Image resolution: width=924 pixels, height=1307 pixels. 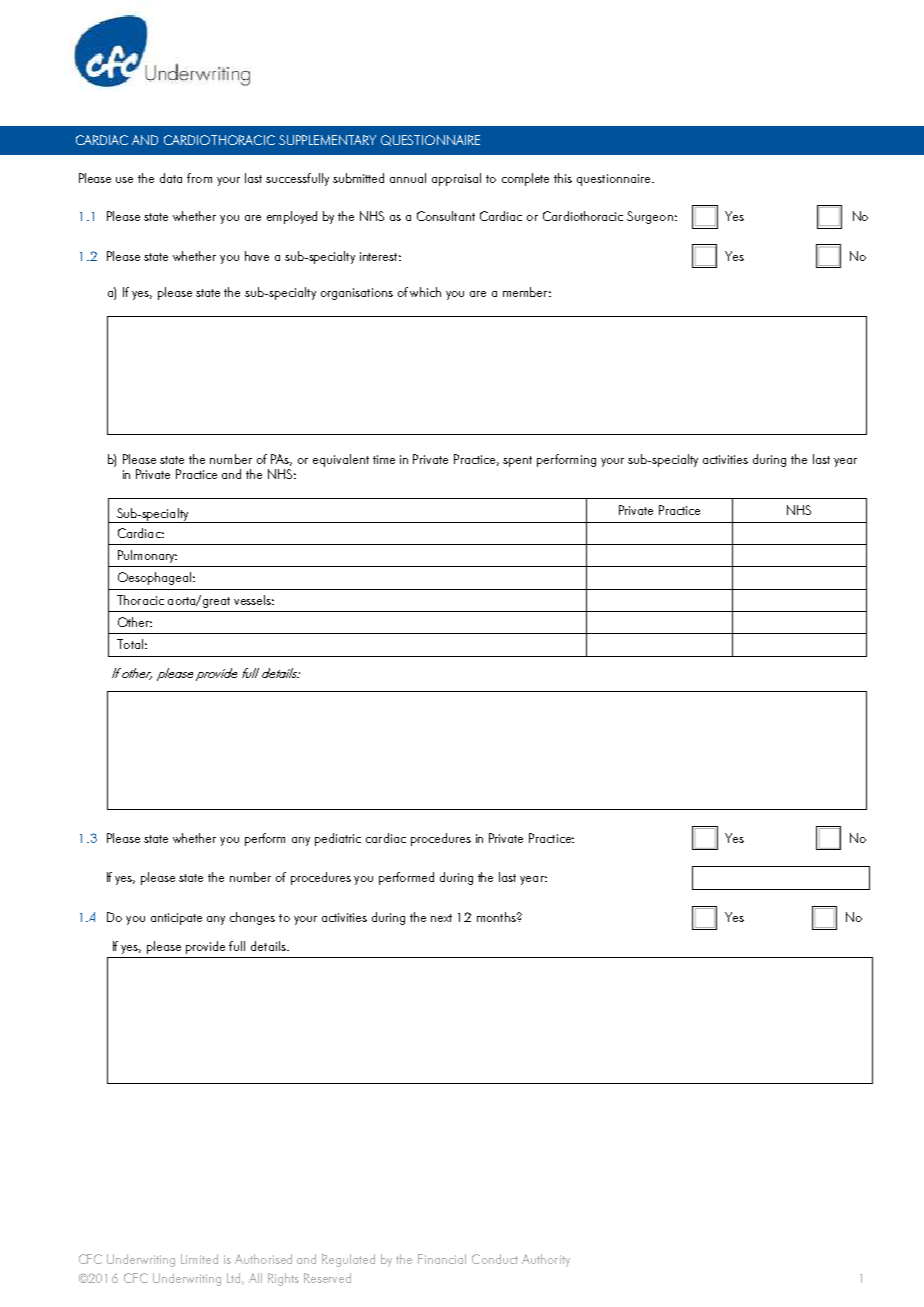 I want to click on spent, so click(x=517, y=461).
